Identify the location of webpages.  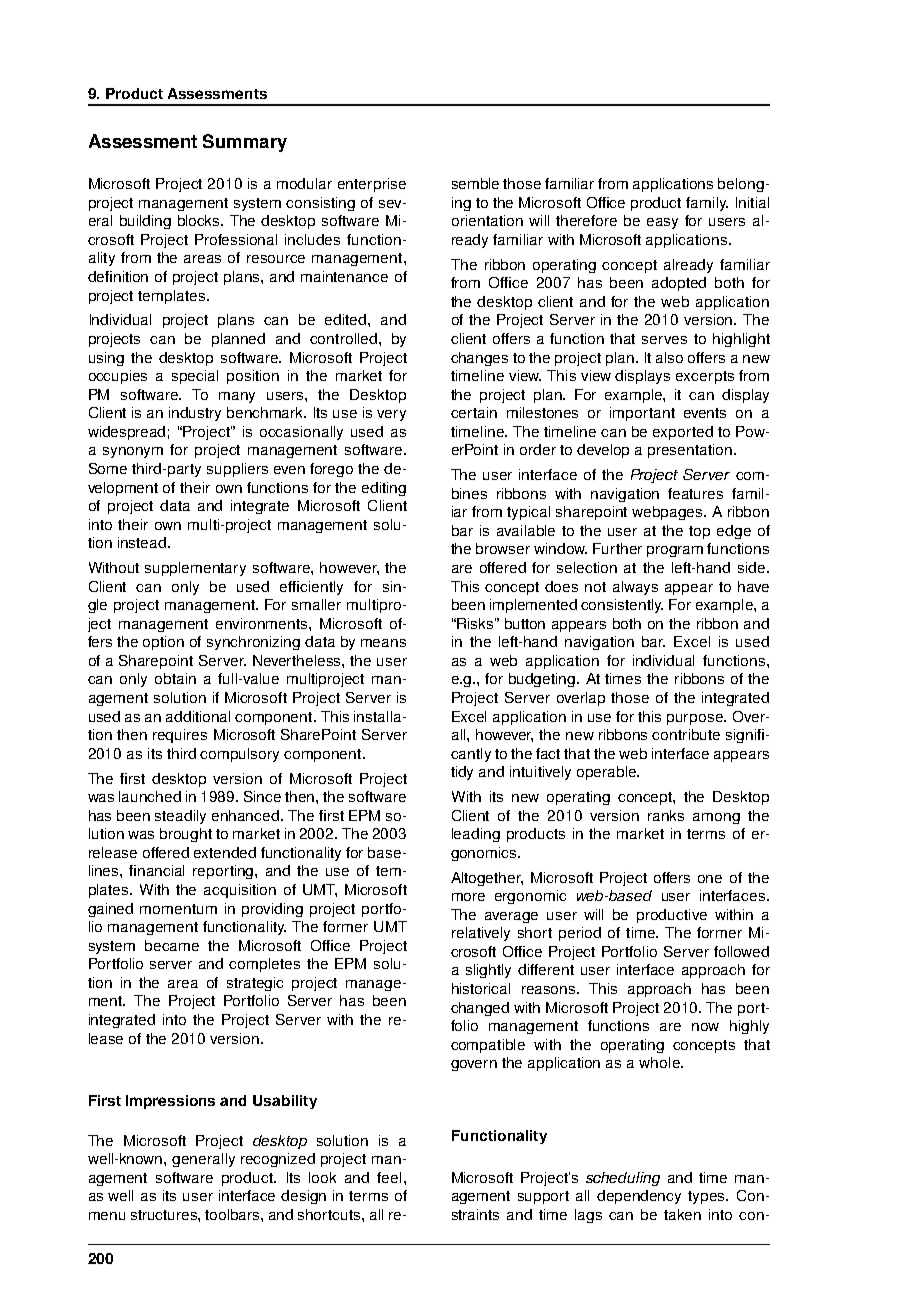
(668, 513).
